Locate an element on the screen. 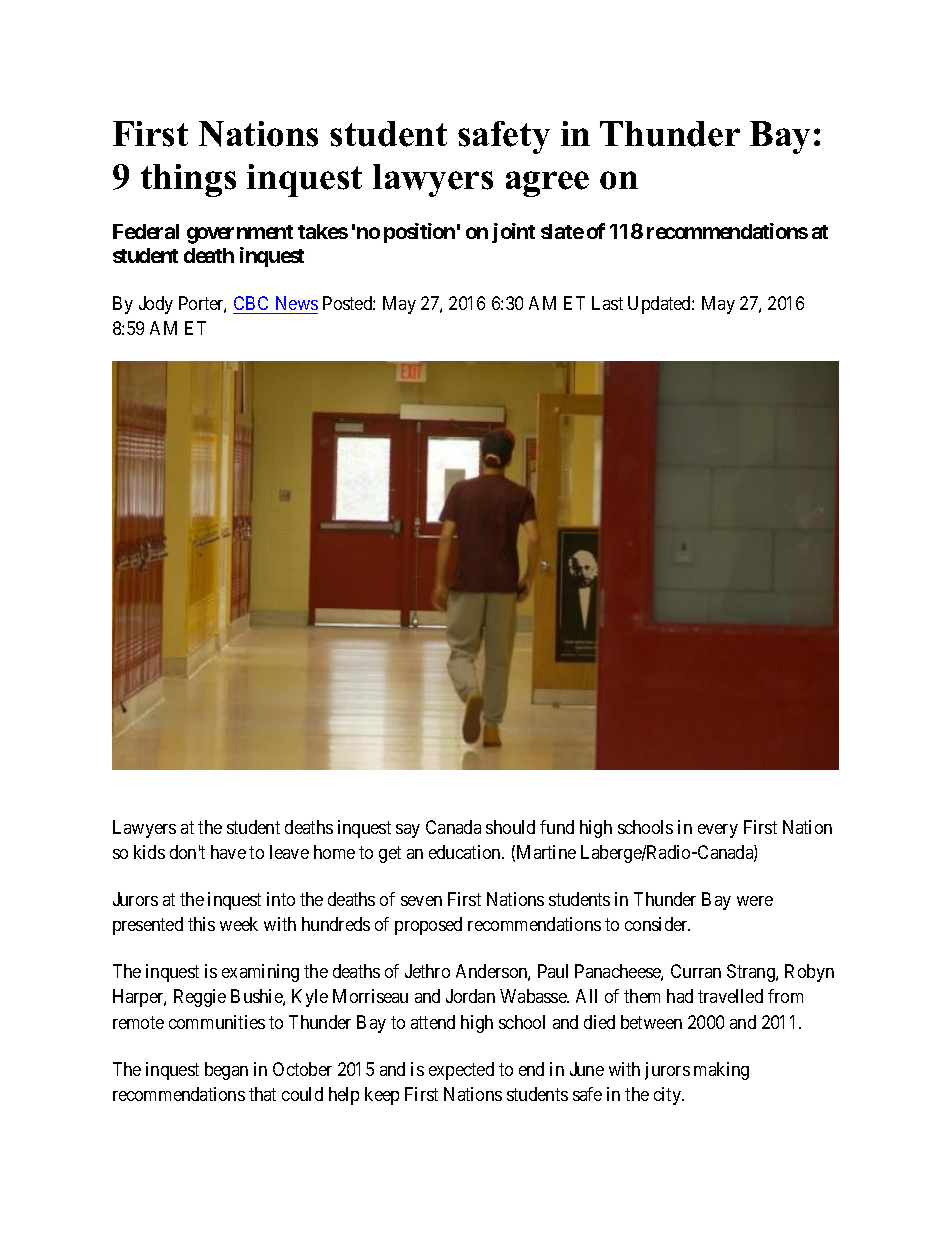 The width and height of the screenshot is (952, 1233). government is located at coordinates (240, 234).
